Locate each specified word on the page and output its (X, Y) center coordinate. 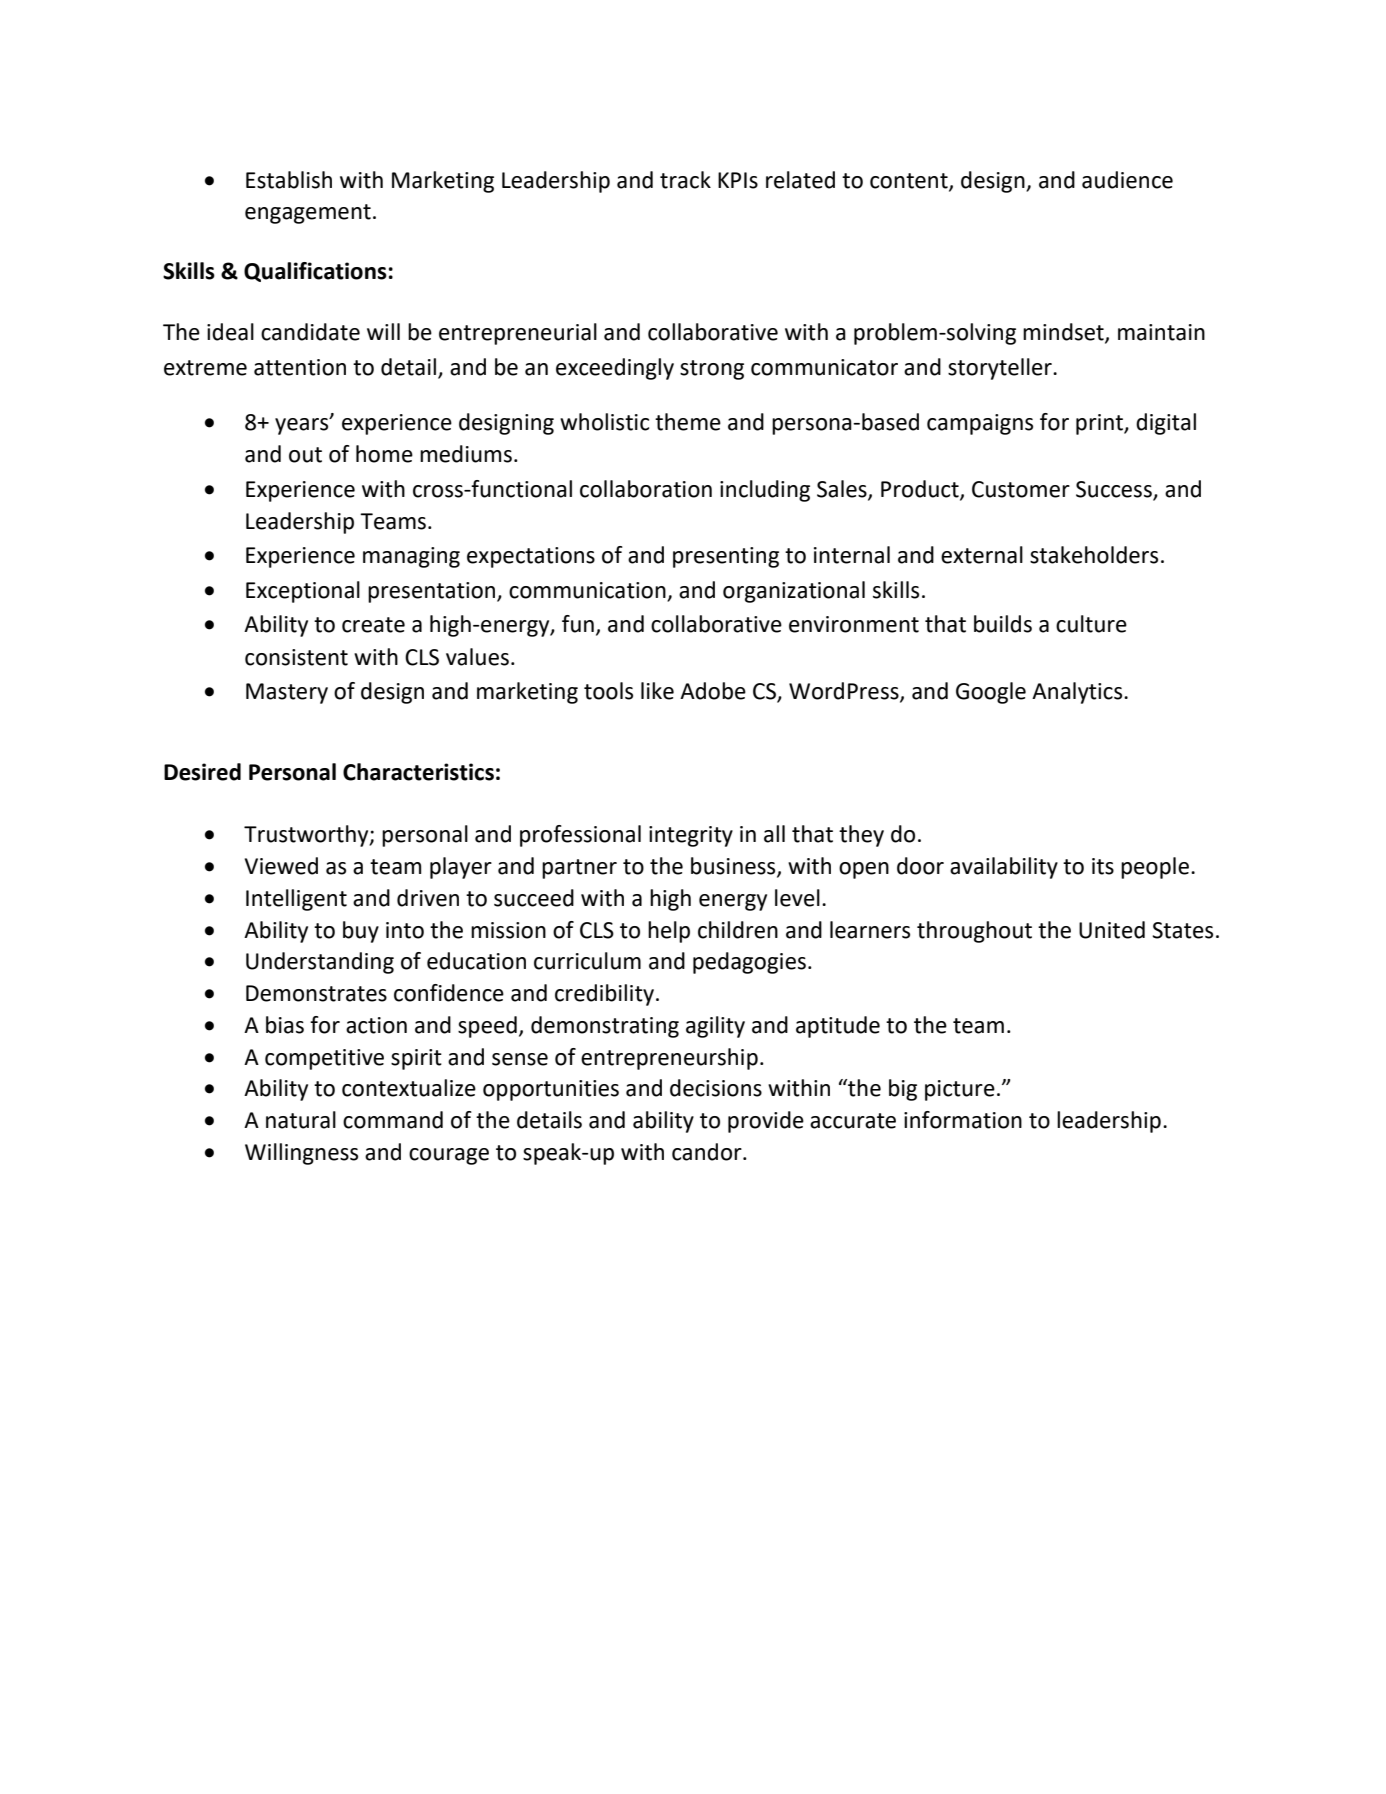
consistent (296, 657)
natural (301, 1120)
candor (708, 1152)
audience (1127, 180)
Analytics (1078, 693)
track (685, 180)
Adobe (713, 691)
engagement (308, 214)
